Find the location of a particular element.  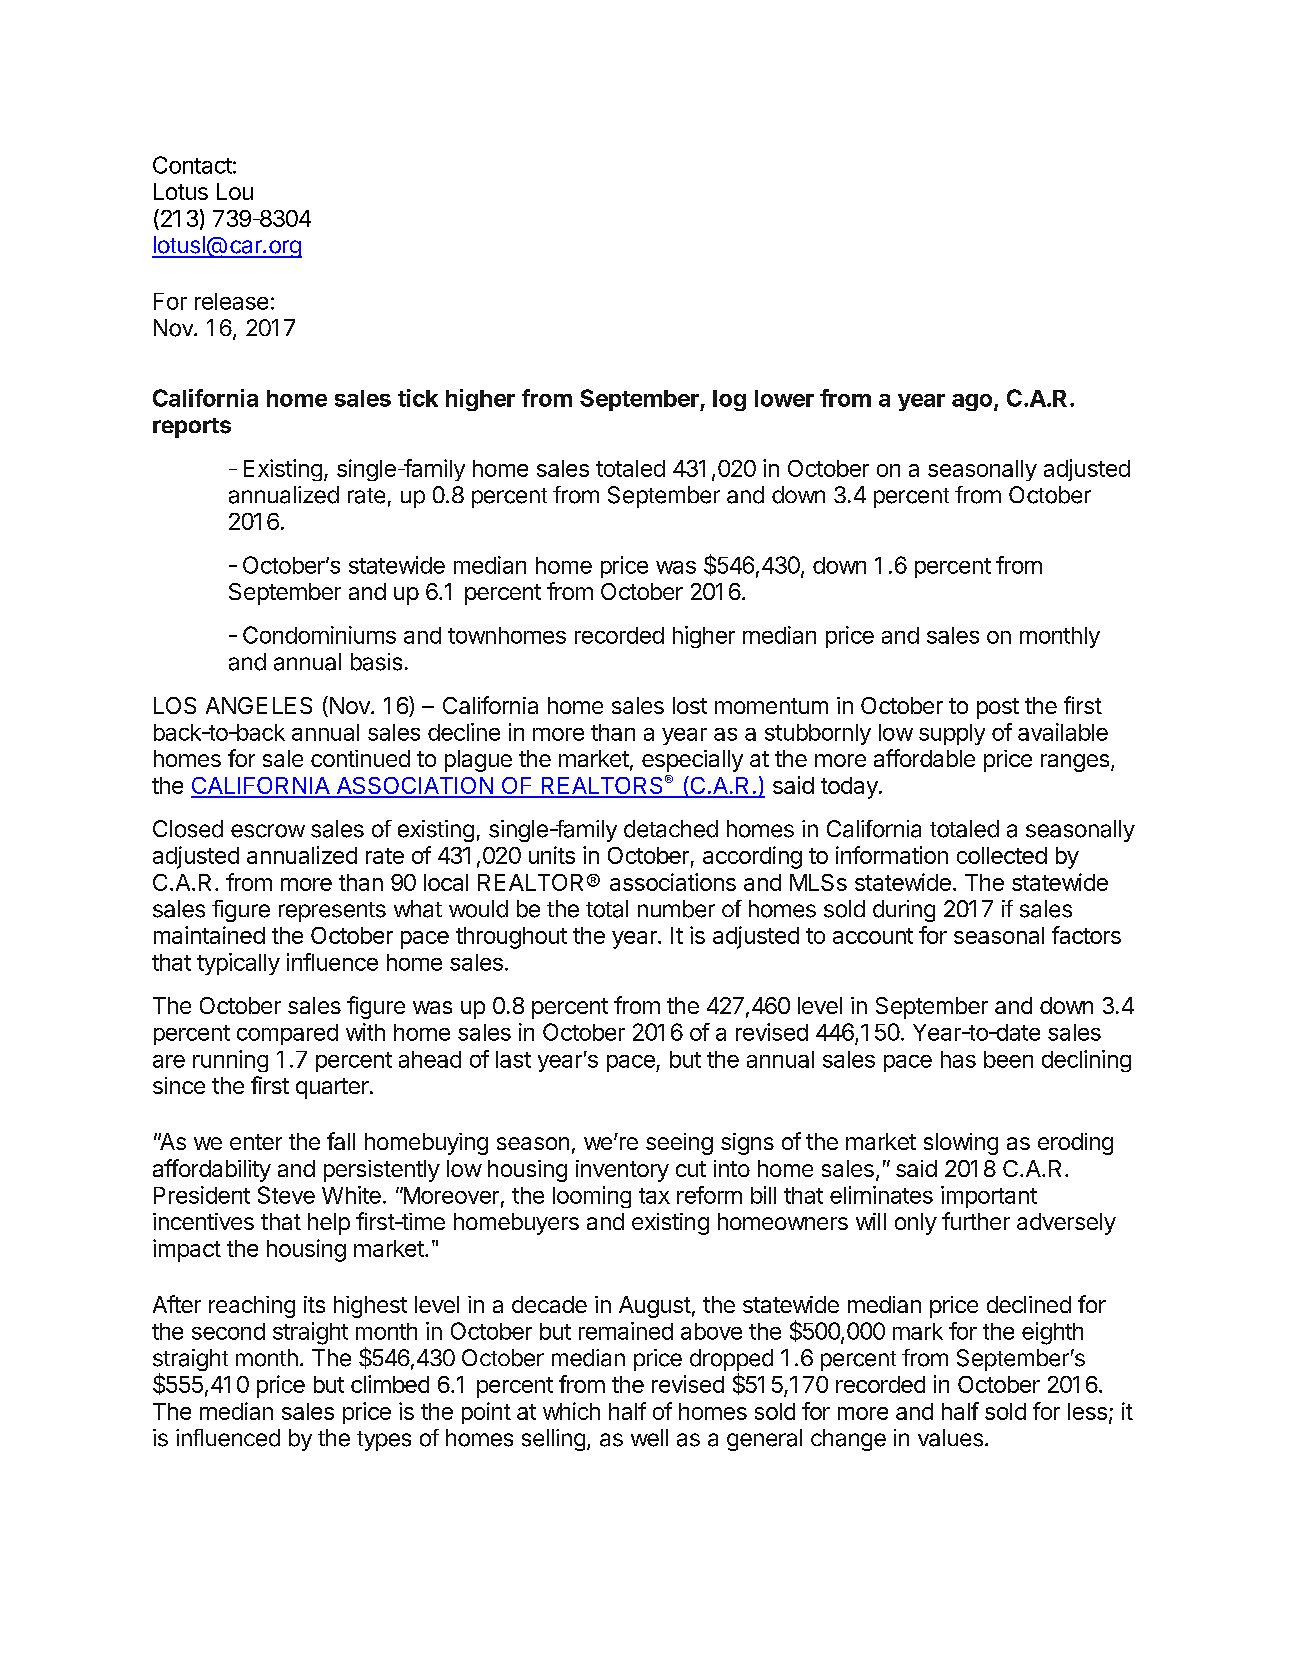

well is located at coordinates (649, 1438).
